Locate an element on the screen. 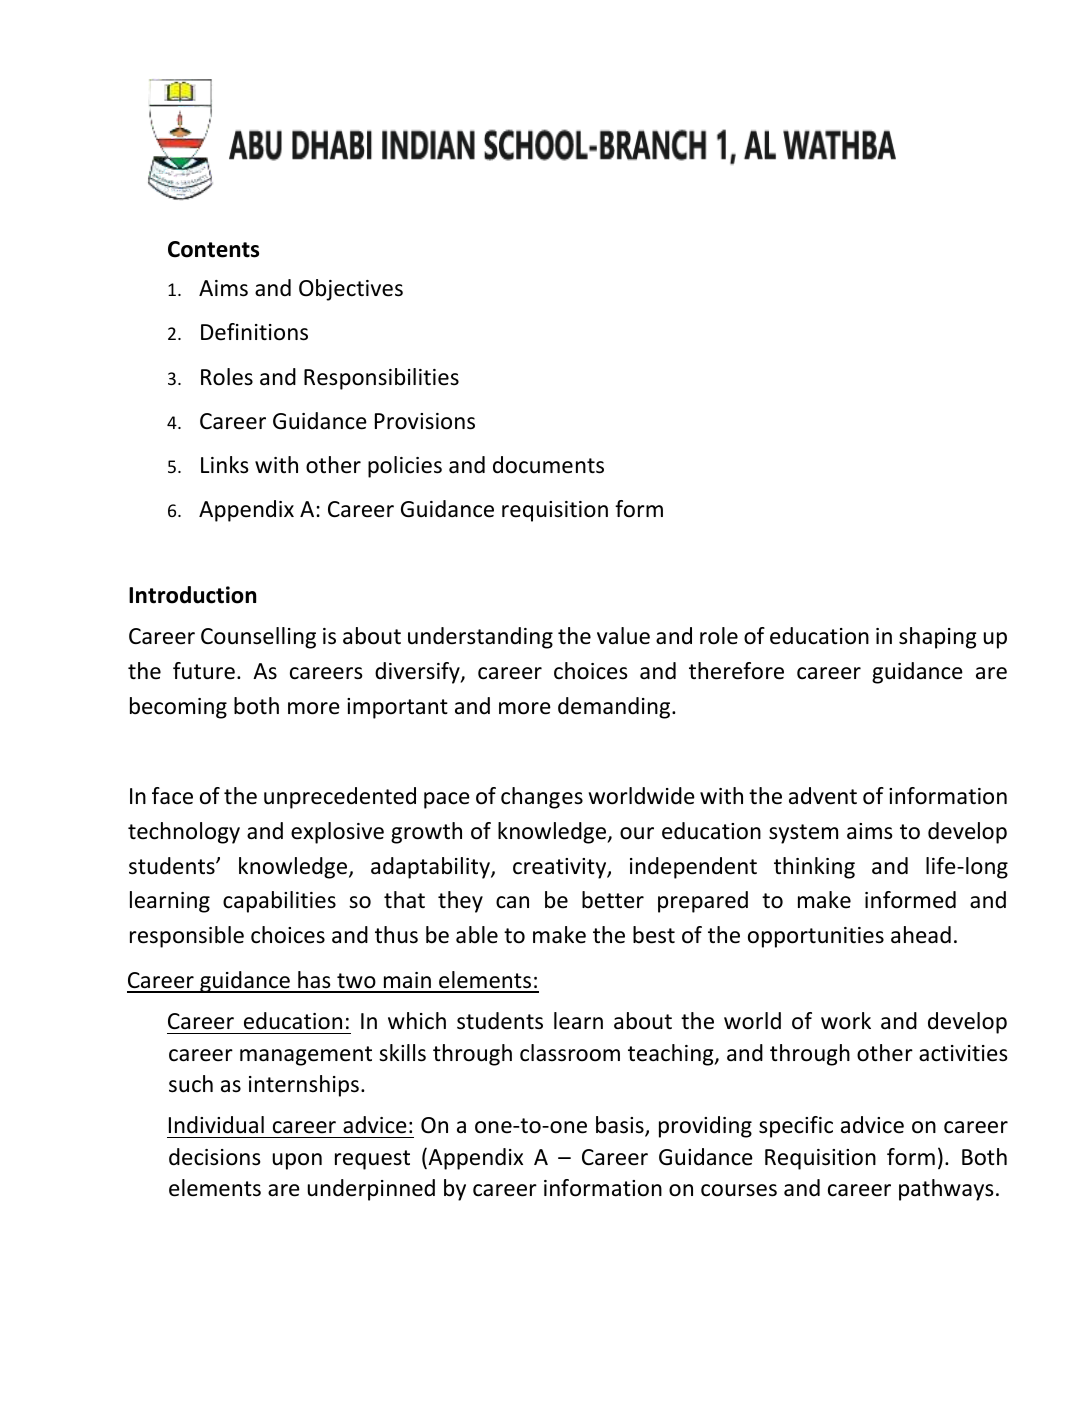  shaping is located at coordinates (938, 638).
